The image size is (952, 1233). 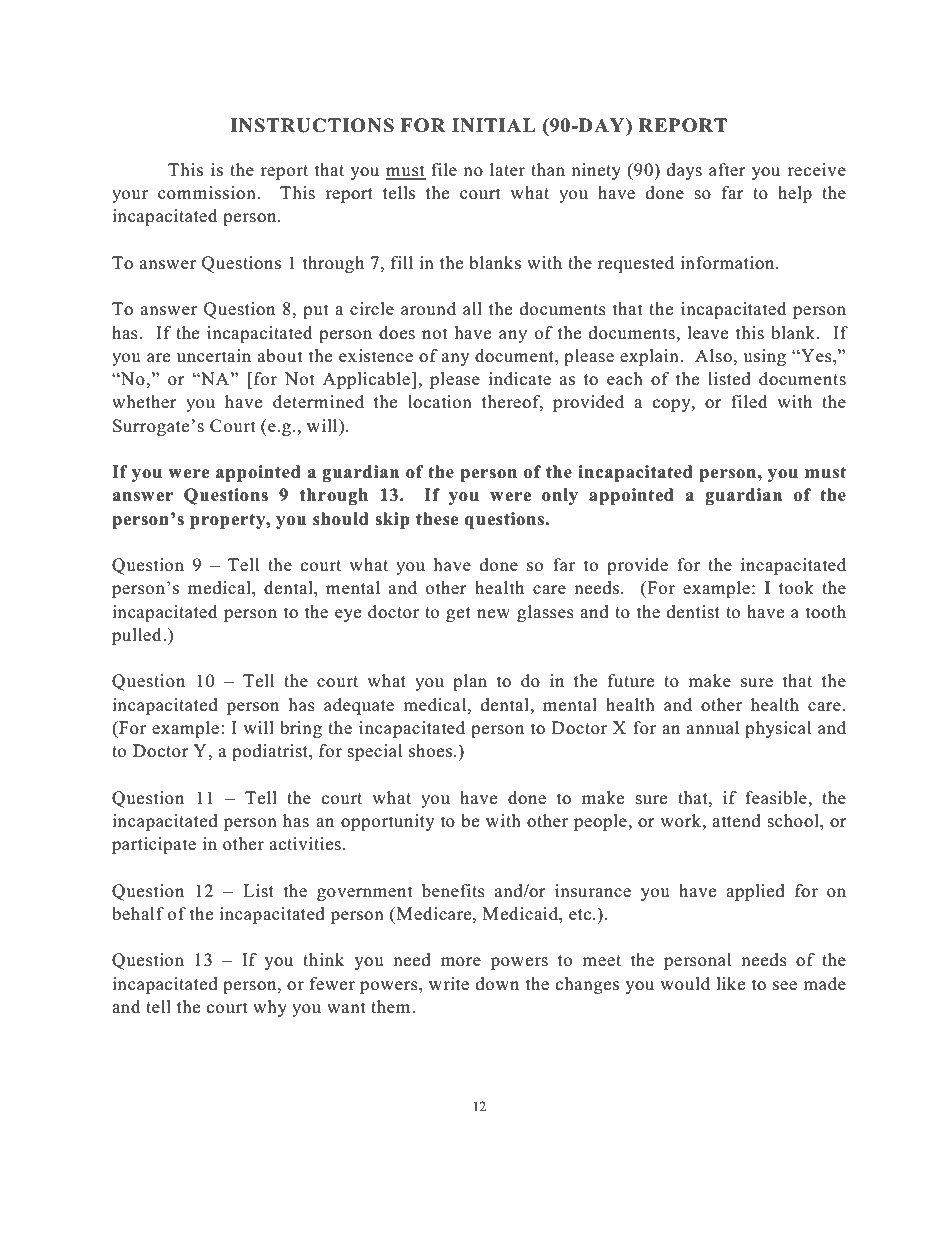 What do you see at coordinates (208, 193) in the screenshot?
I see `commission` at bounding box center [208, 193].
